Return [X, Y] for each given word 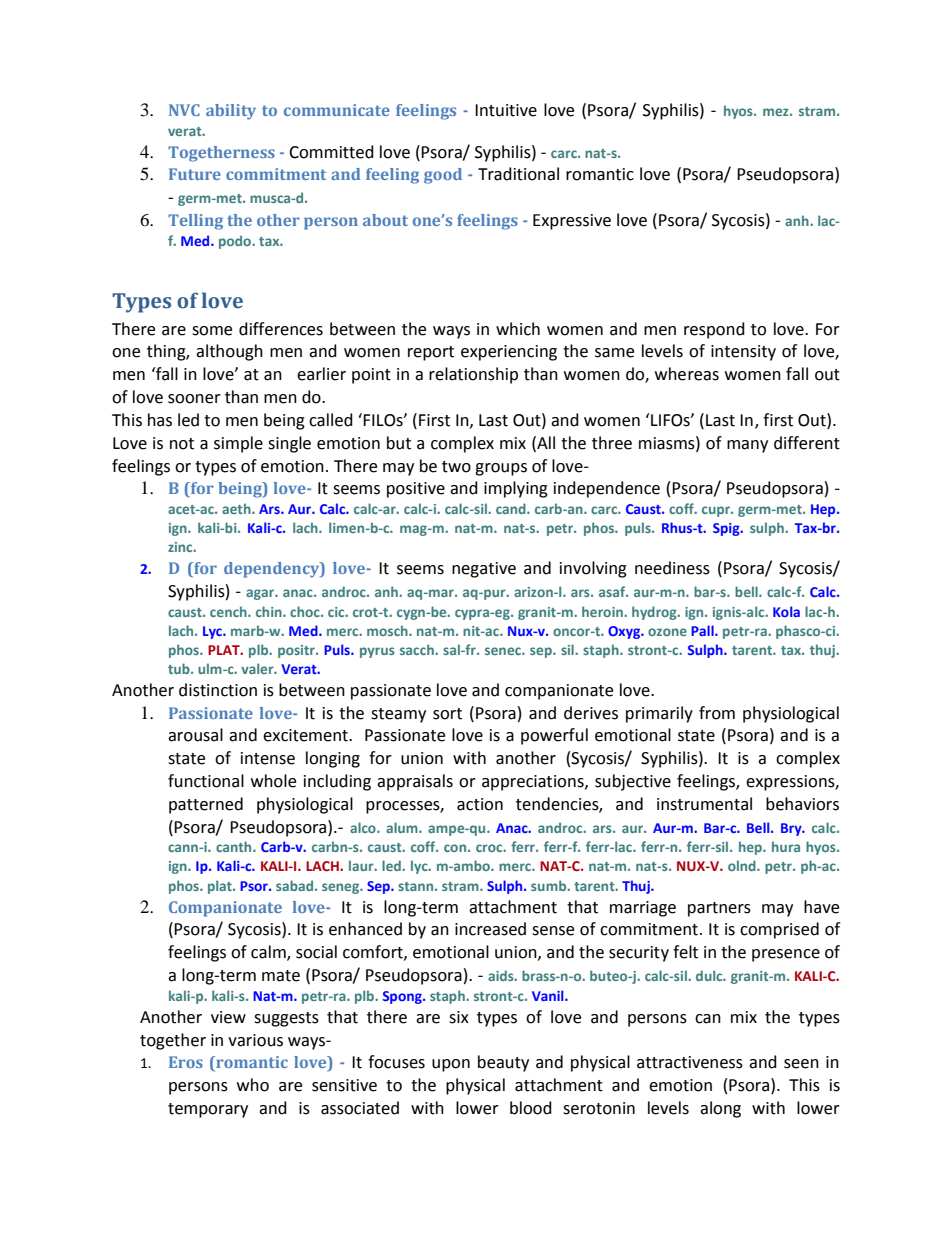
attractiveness [690, 1062]
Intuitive [506, 110]
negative [484, 570]
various [255, 1040]
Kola [786, 611]
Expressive [572, 222]
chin [270, 611]
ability [231, 112]
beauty [503, 1063]
